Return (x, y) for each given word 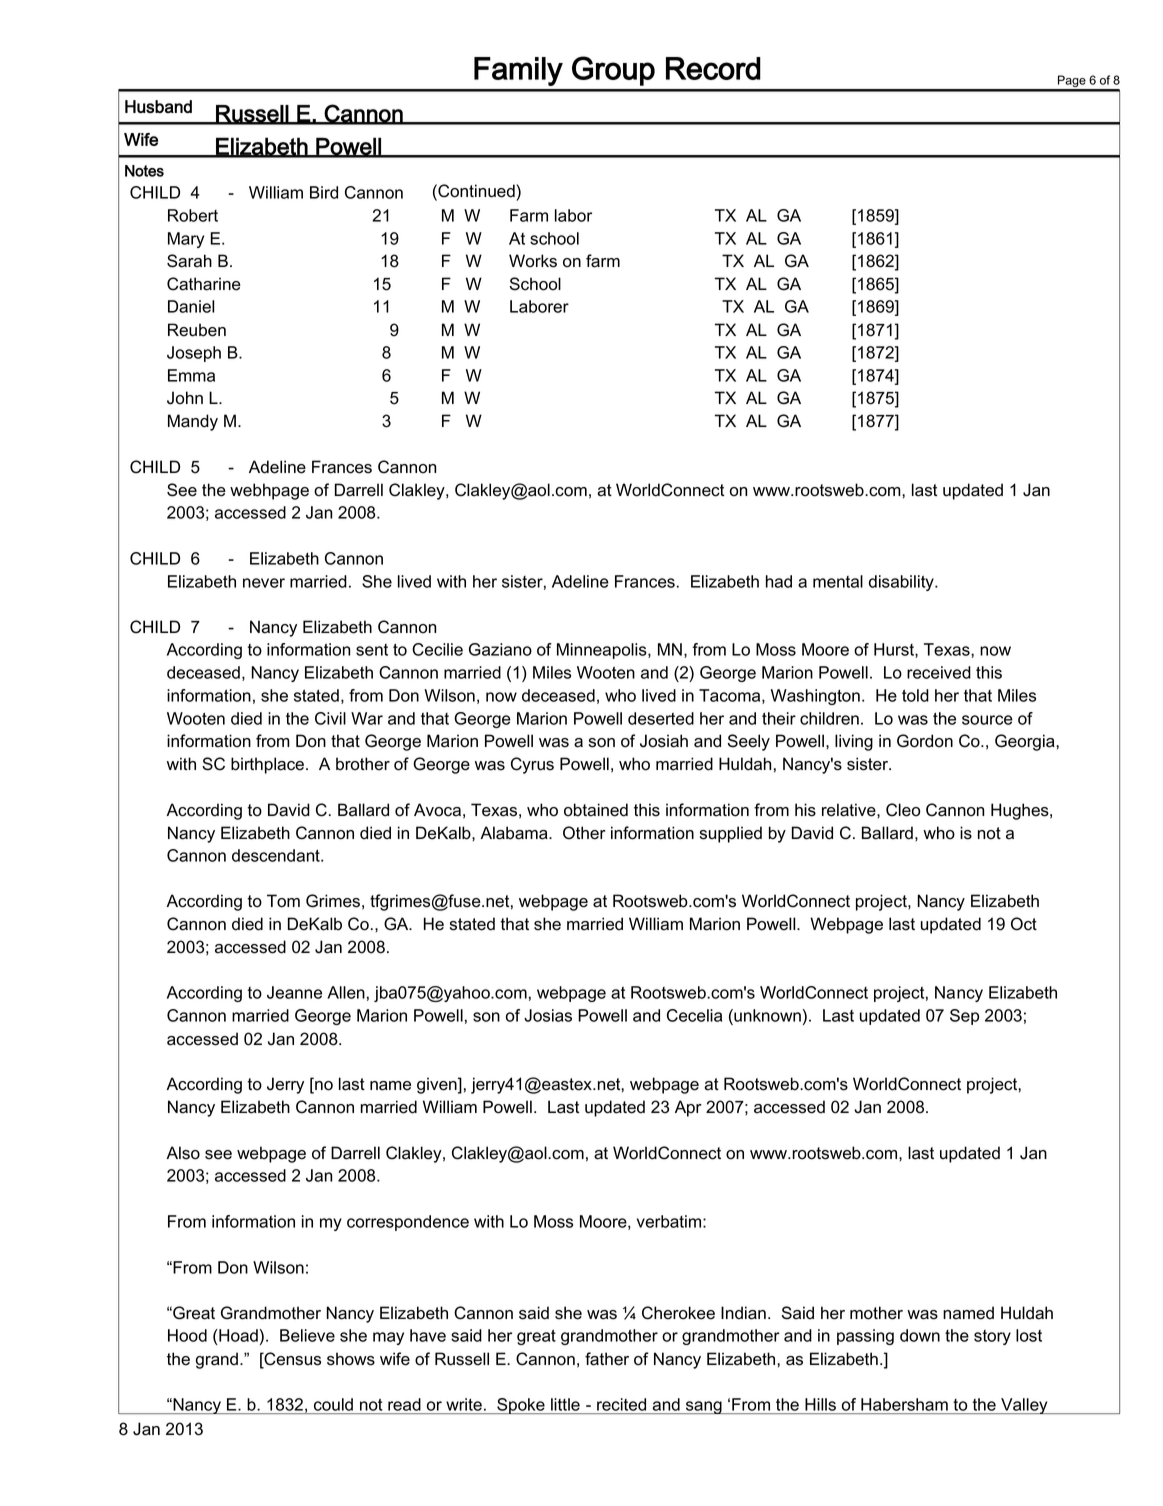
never (264, 583)
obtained (596, 810)
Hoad (237, 1335)
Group (613, 71)
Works (533, 261)
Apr (688, 1108)
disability (902, 583)
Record (713, 68)
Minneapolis (603, 651)
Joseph (194, 354)
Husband (158, 106)
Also (183, 1153)
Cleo (903, 810)
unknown (766, 1015)
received (939, 672)
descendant (277, 855)
